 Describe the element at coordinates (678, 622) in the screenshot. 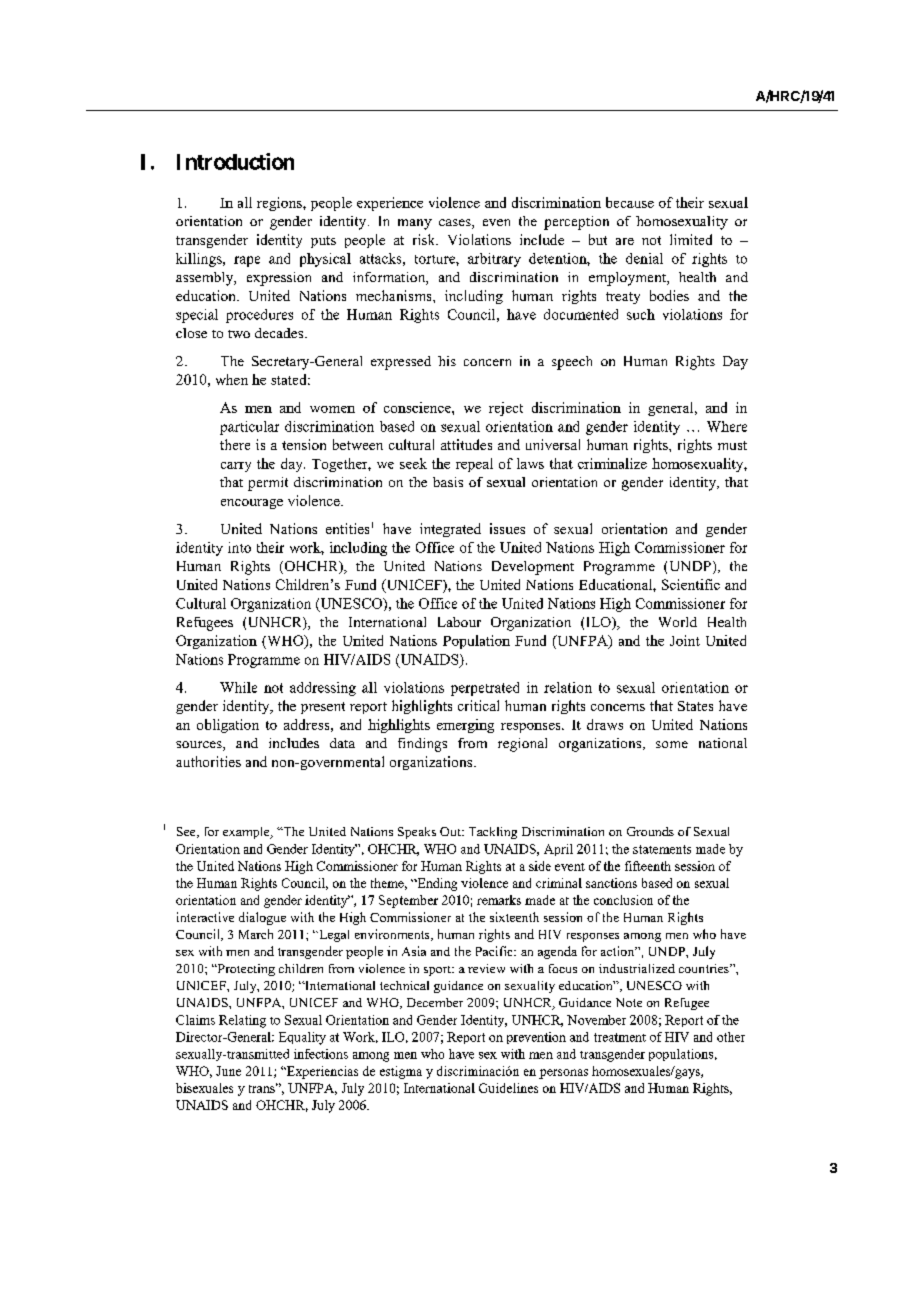

I see `World` at that location.
